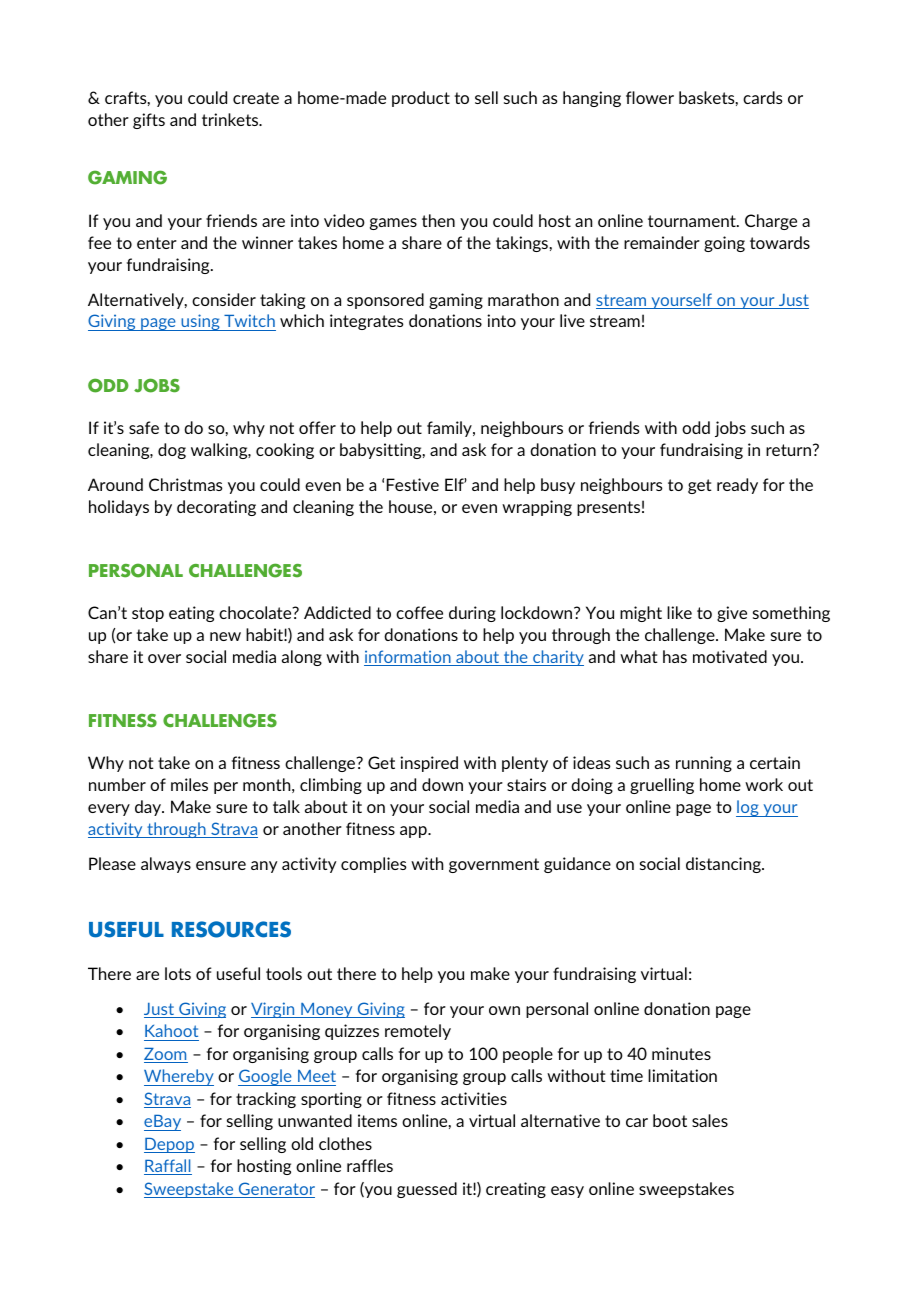 The height and width of the document is (1308, 924). I want to click on during, so click(472, 614).
